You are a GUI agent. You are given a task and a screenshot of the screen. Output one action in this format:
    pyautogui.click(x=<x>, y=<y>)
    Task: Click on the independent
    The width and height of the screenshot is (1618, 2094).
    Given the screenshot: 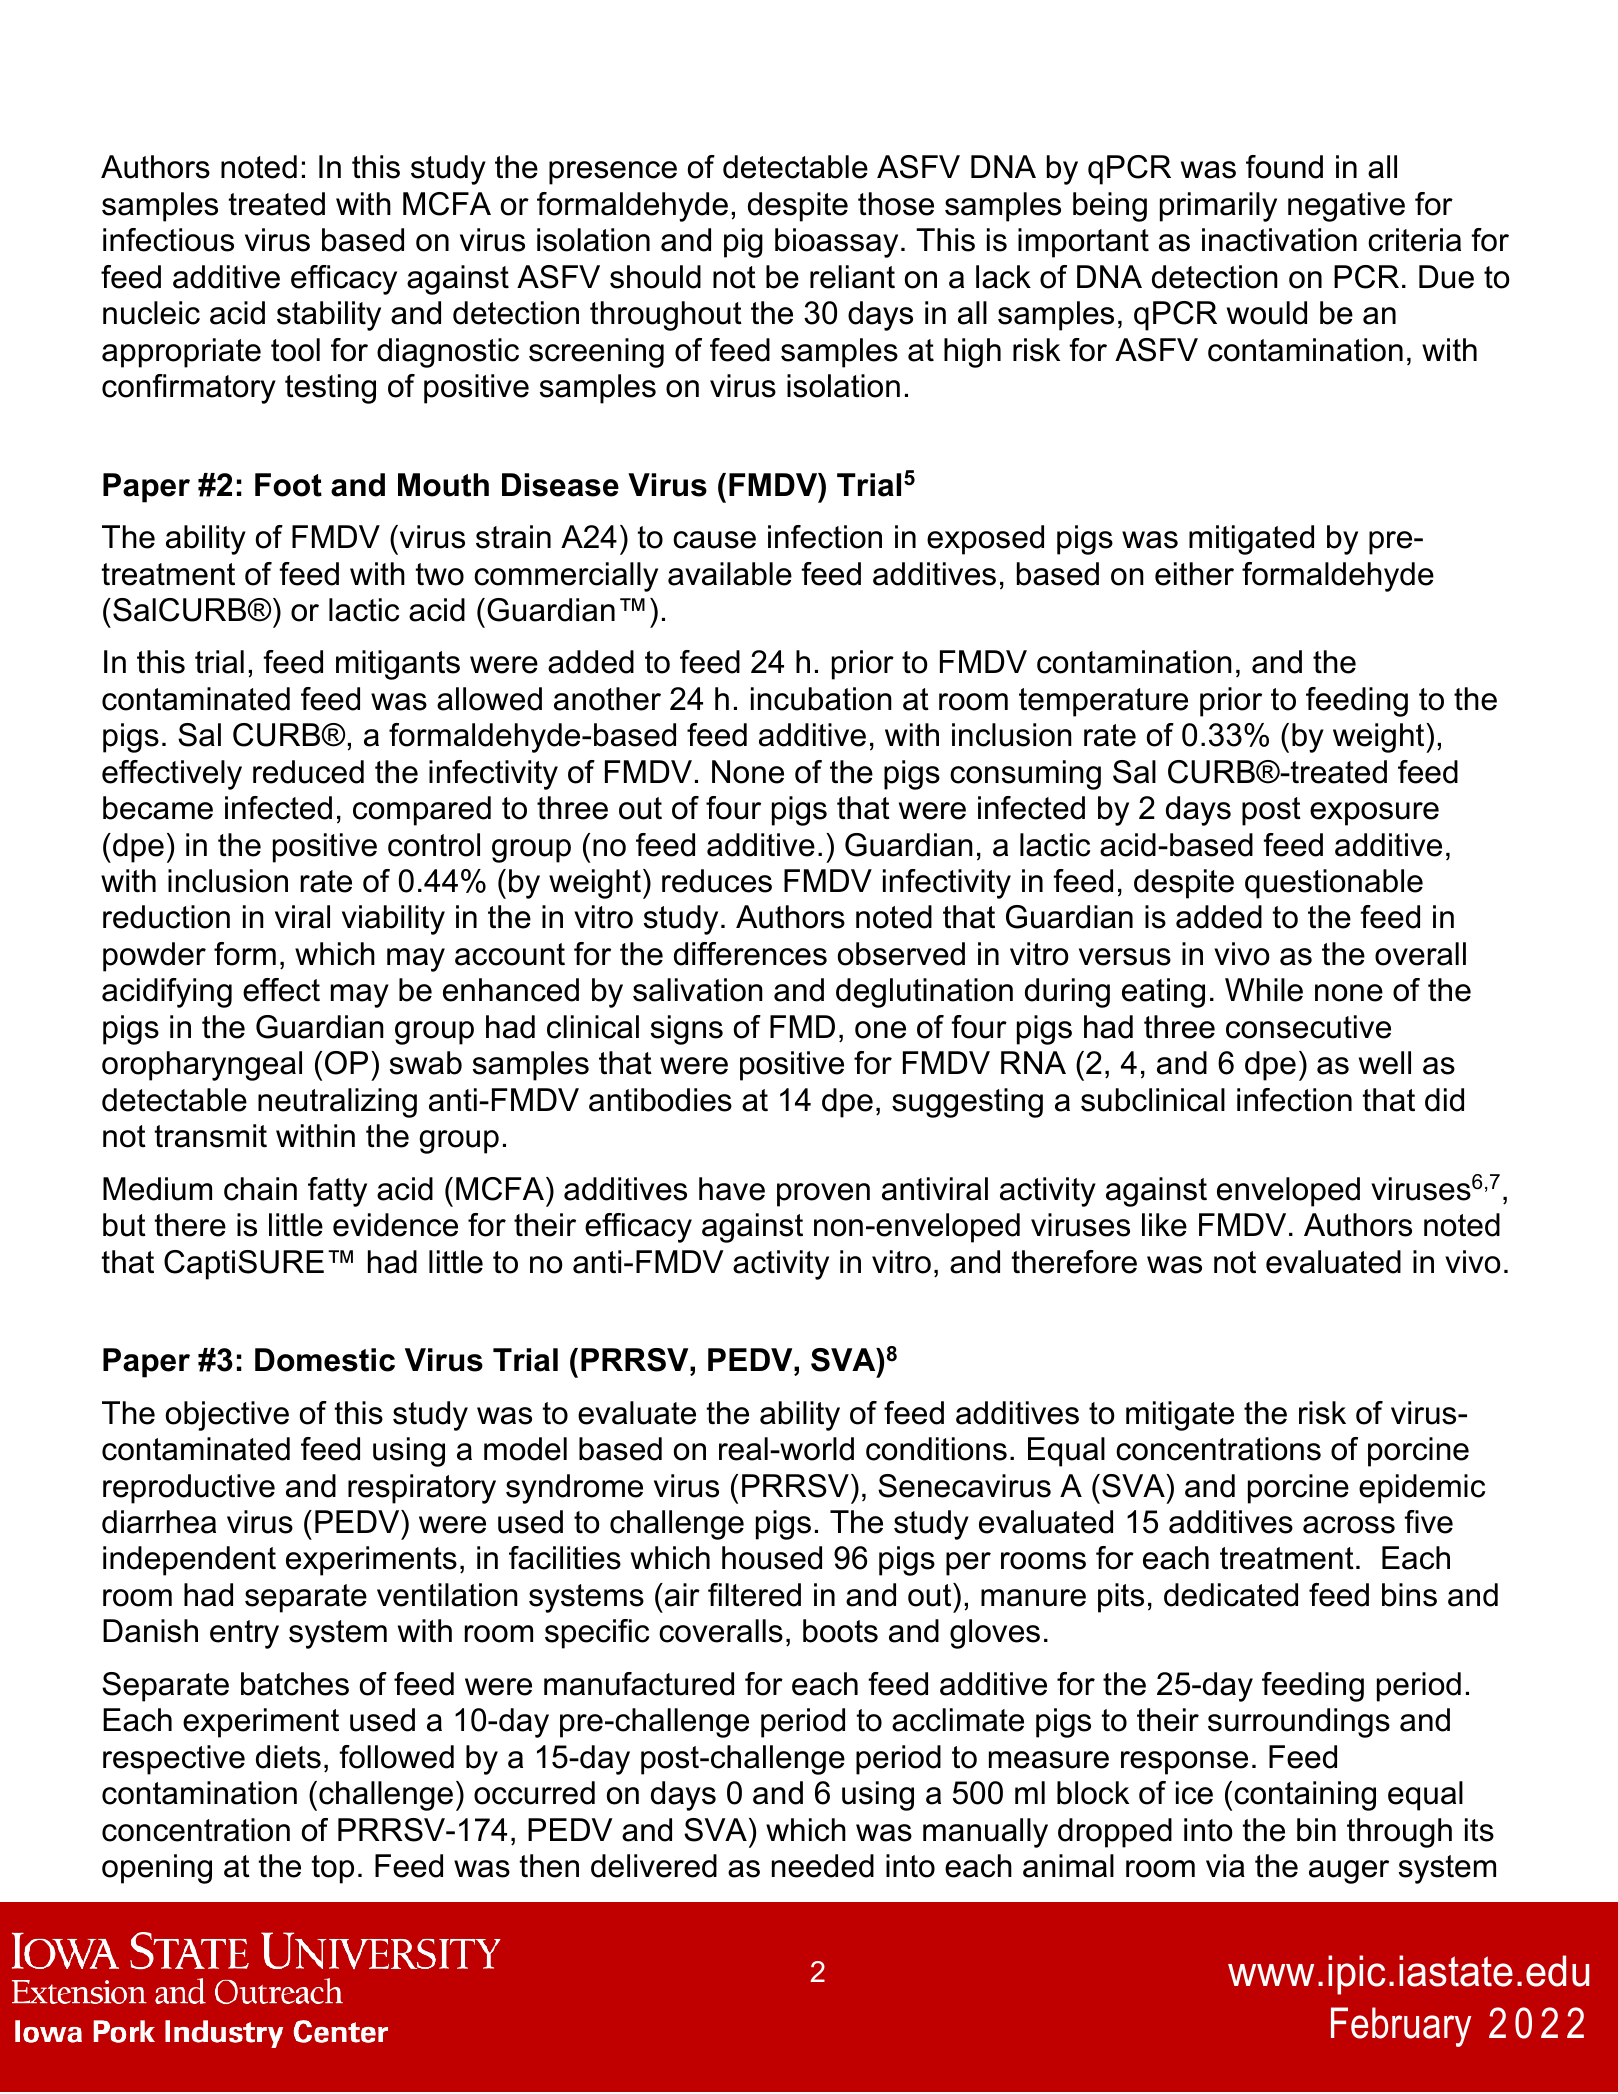 What is the action you would take?
    pyautogui.click(x=189, y=1561)
